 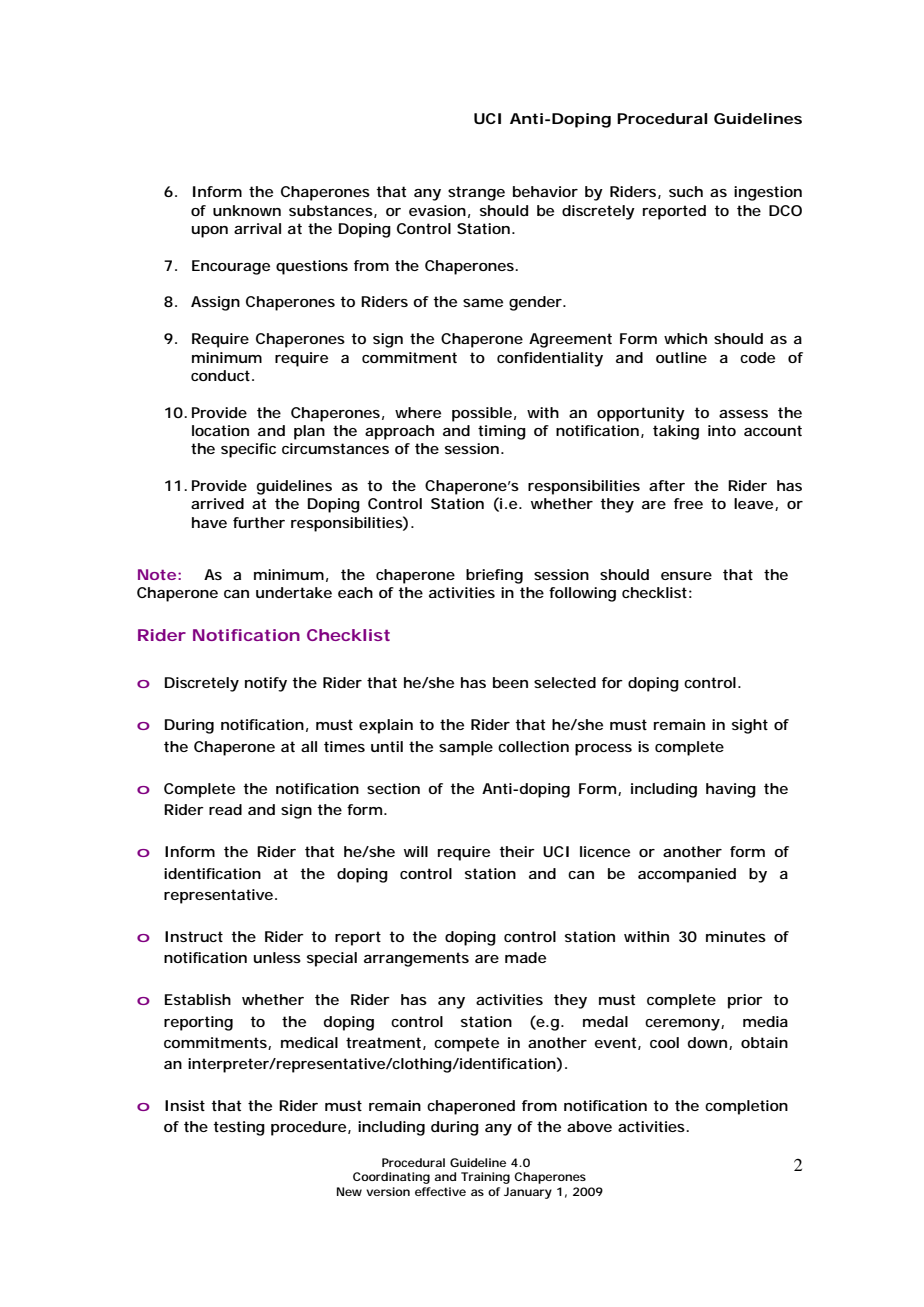 What do you see at coordinates (686, 576) in the screenshot?
I see `ensure` at bounding box center [686, 576].
